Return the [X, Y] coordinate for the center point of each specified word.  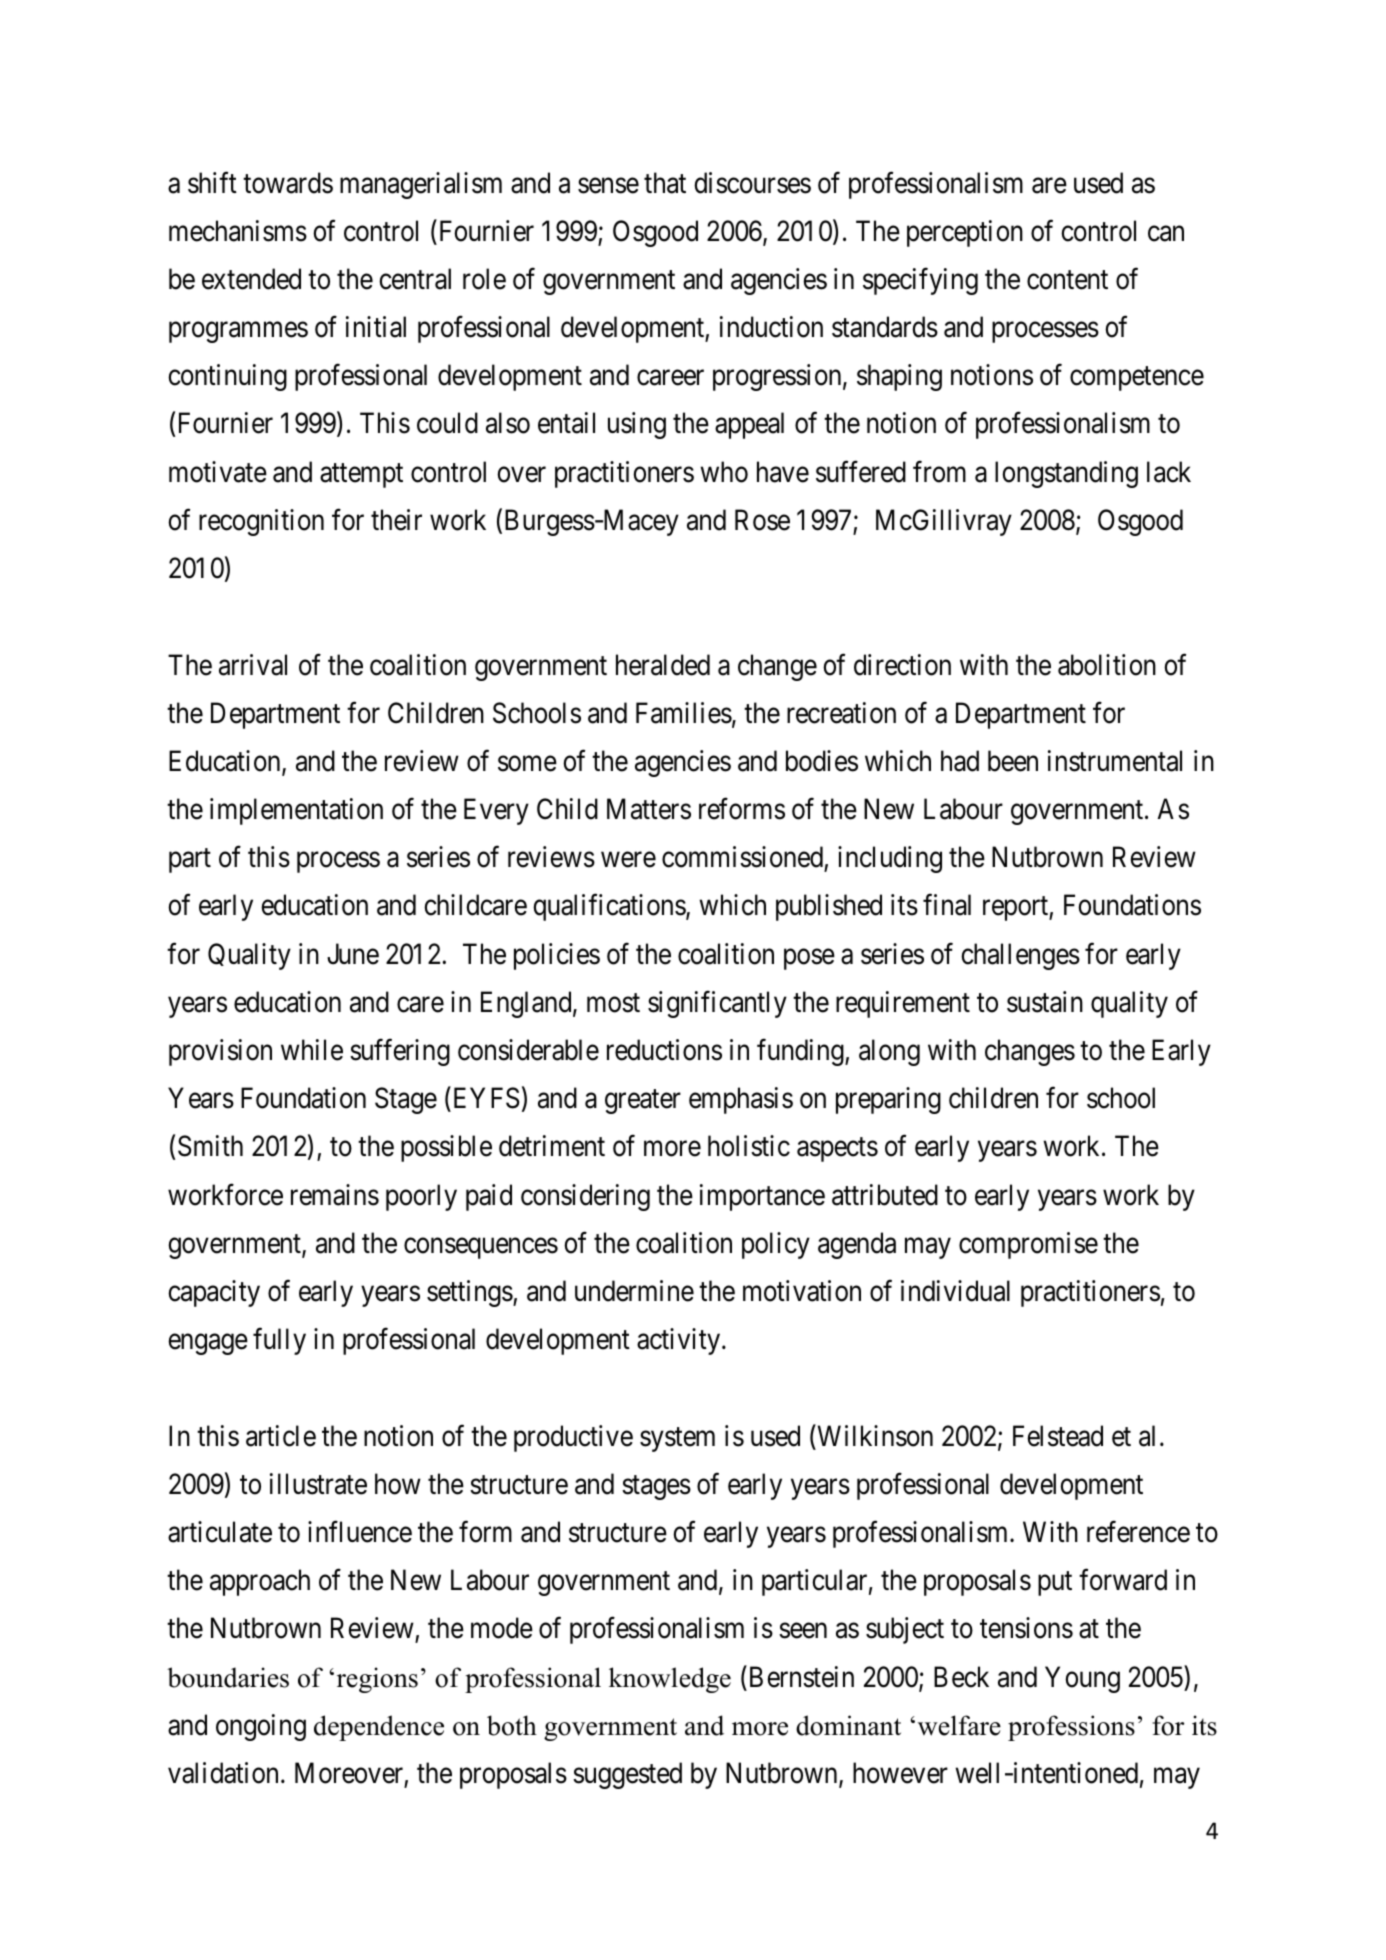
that [665, 183]
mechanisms [238, 231]
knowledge [670, 1680]
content [1067, 280]
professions [1071, 1728]
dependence [379, 1728]
